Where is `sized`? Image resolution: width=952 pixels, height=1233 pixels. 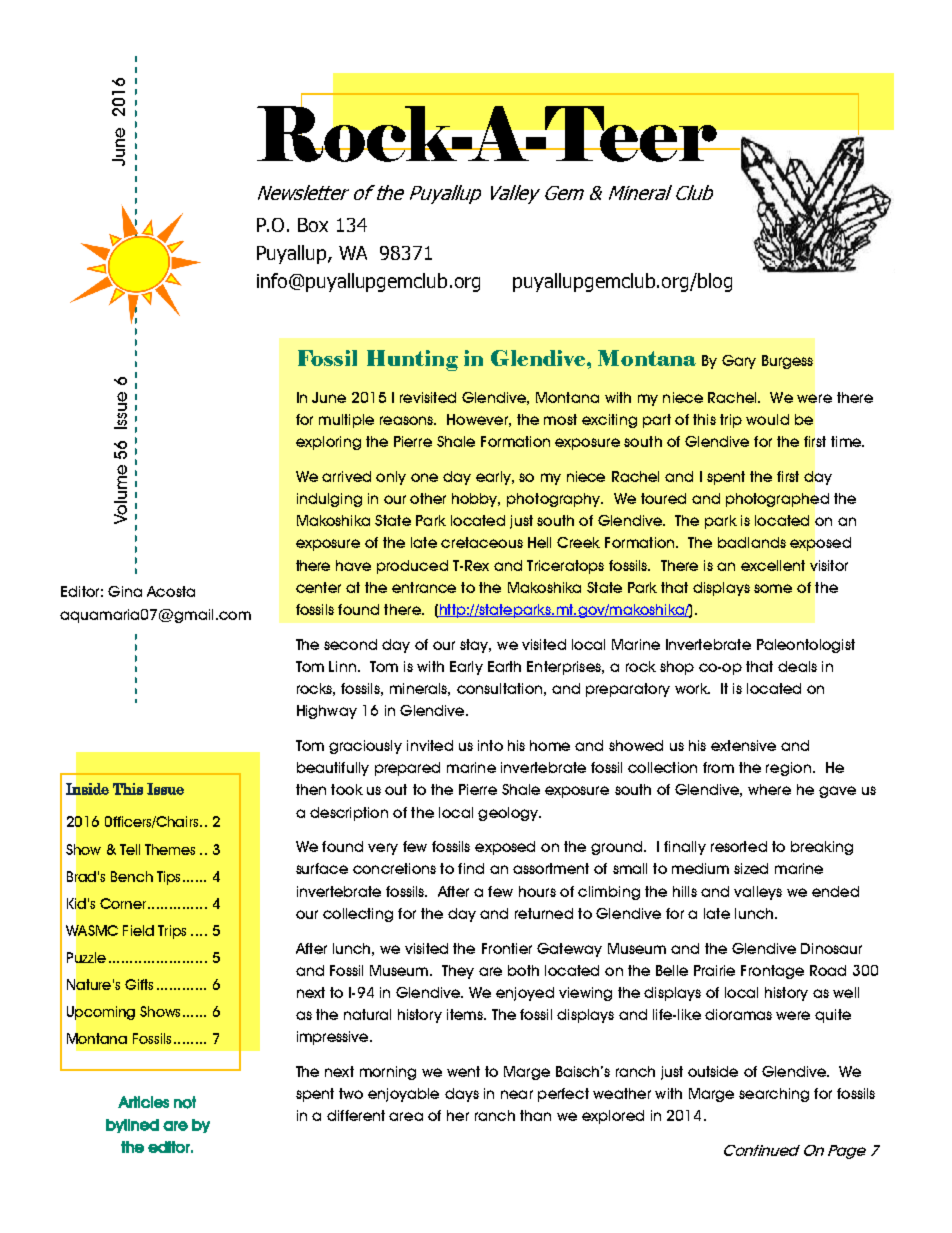
sized is located at coordinates (751, 868).
